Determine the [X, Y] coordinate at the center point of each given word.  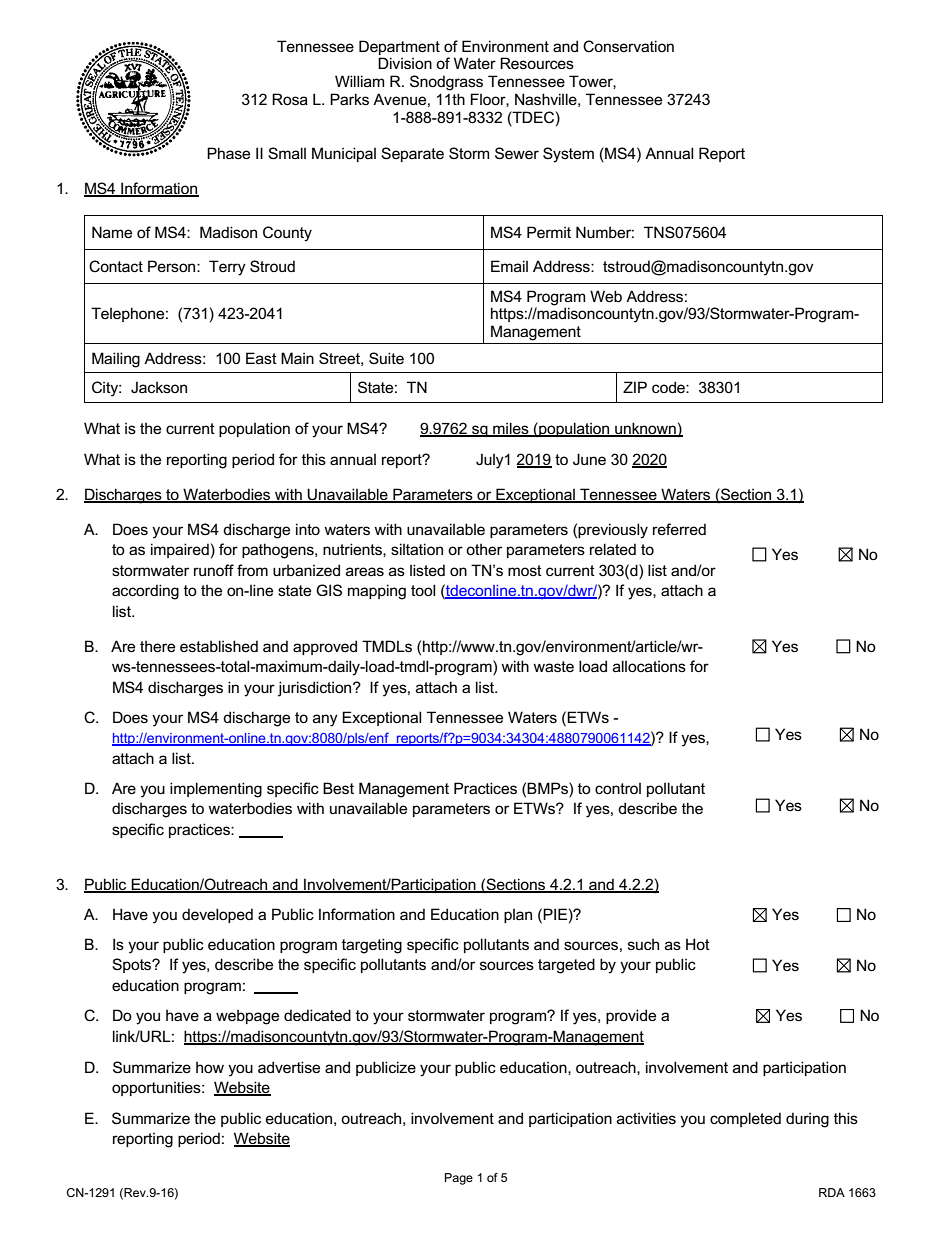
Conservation [628, 46]
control [618, 788]
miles [511, 429]
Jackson [159, 387]
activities [646, 1118]
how [210, 1067]
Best [338, 788]
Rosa [290, 99]
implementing [216, 790]
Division [405, 63]
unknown [645, 429]
